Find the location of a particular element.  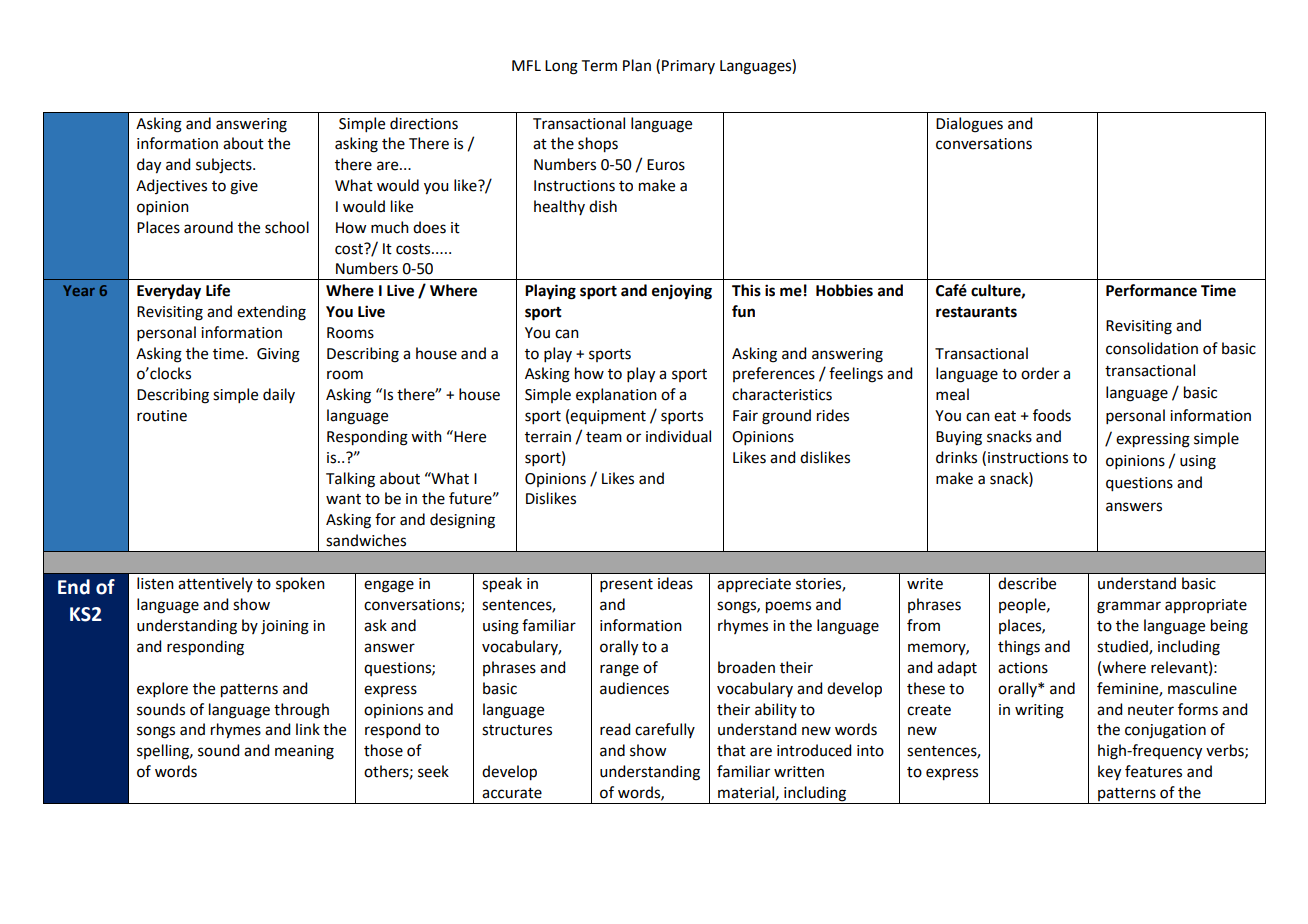

meaning is located at coordinates (304, 752).
